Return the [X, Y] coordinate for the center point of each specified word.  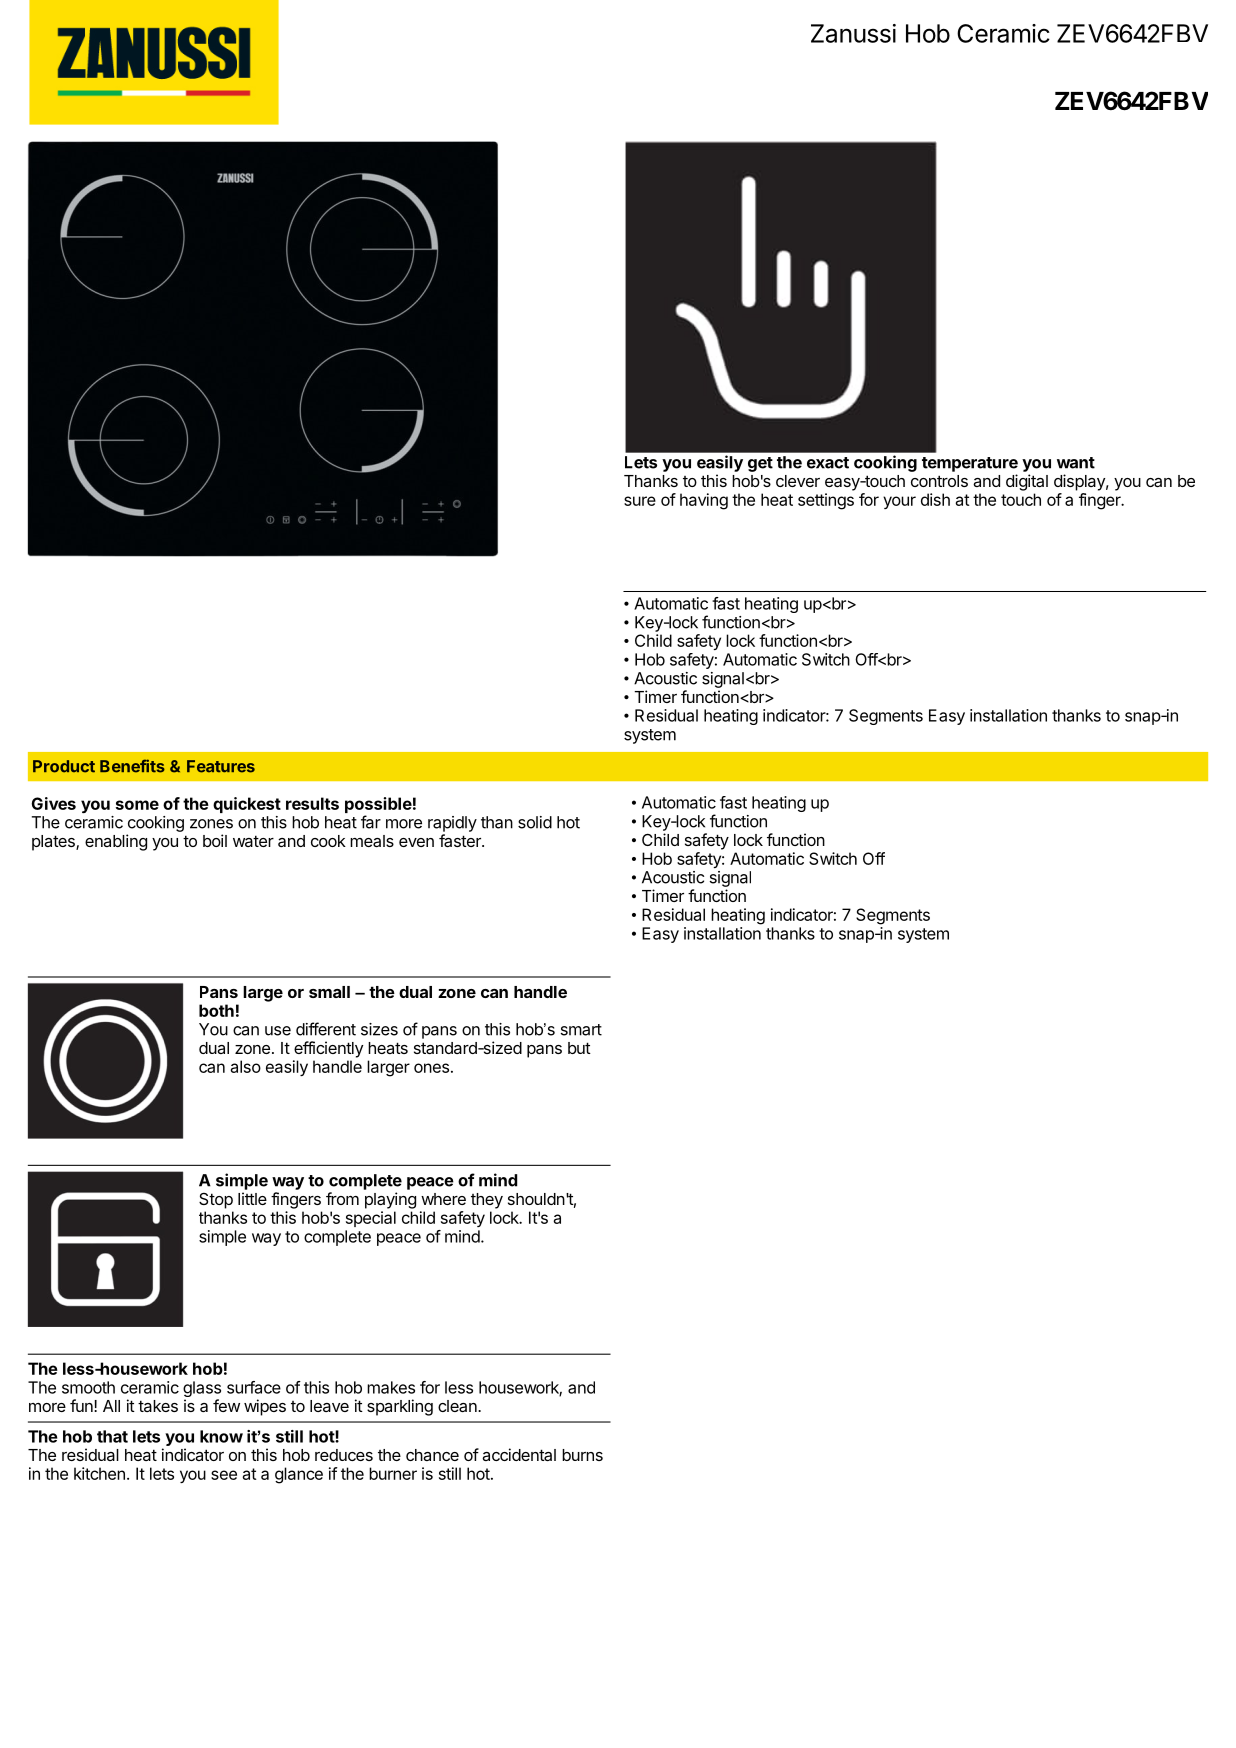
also [245, 1066]
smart [581, 1030]
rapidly [452, 824]
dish [935, 499]
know [221, 1436]
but [579, 1048]
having [704, 501]
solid [535, 822]
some [137, 805]
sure [640, 501]
